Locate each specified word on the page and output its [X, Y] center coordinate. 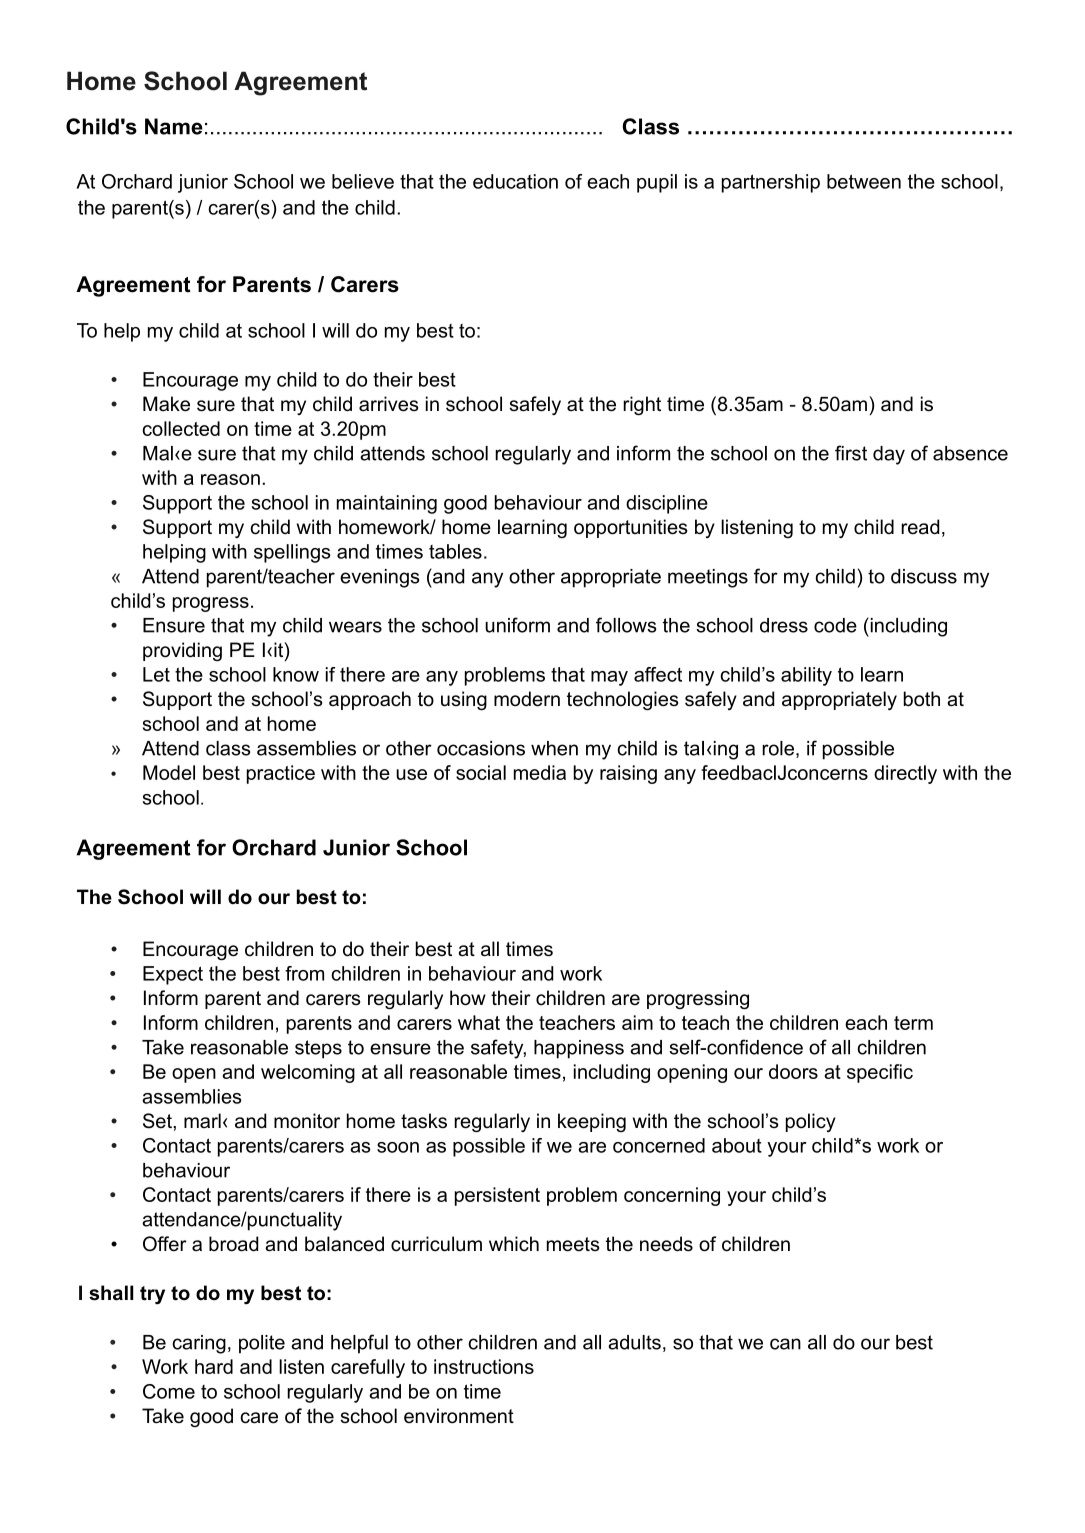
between [864, 181]
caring [199, 1344]
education [515, 181]
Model [169, 772]
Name [174, 126]
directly [905, 774]
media [540, 772]
